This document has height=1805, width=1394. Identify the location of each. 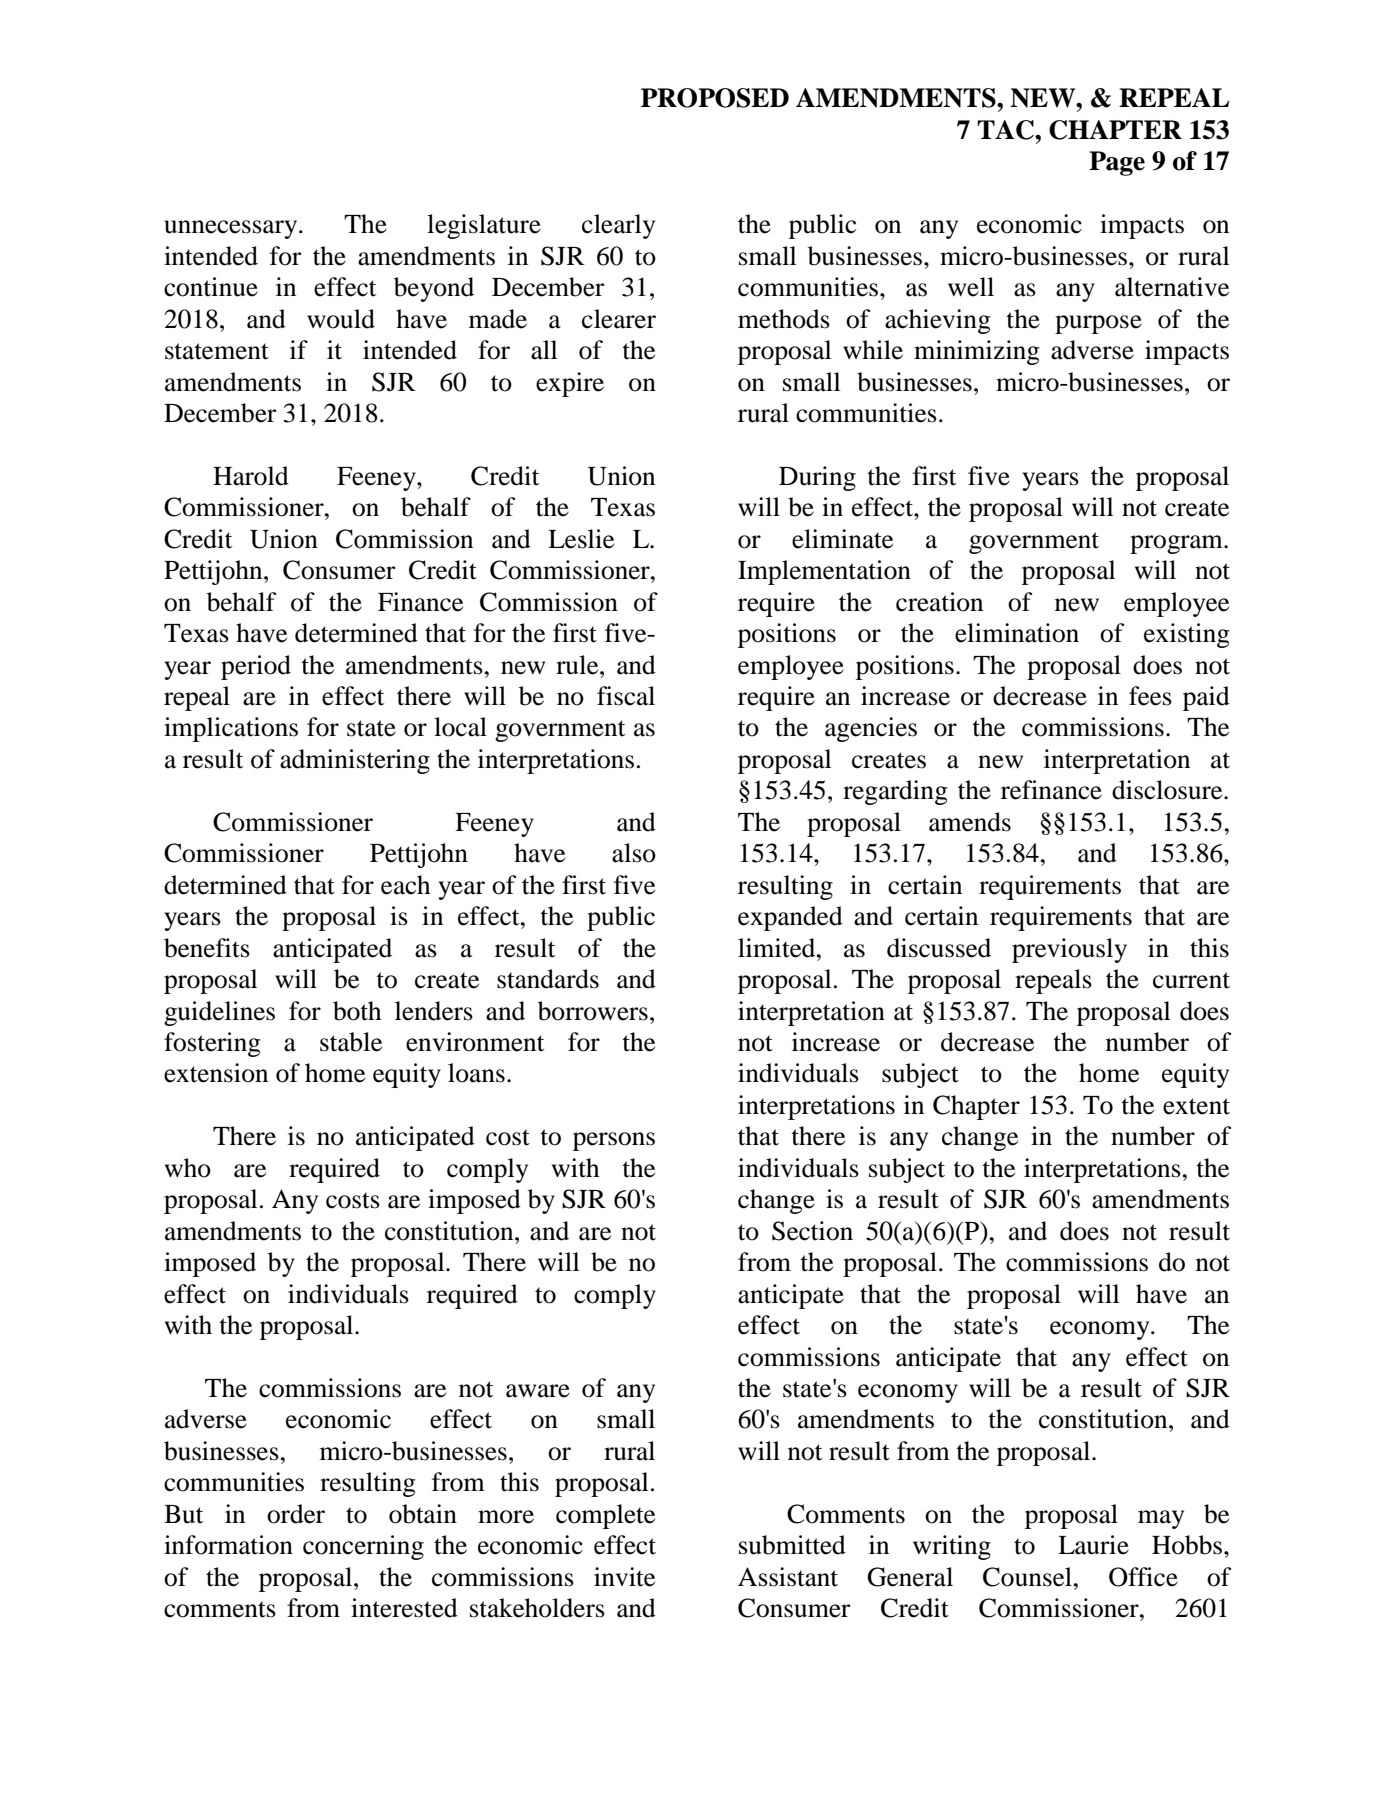
(405, 885).
